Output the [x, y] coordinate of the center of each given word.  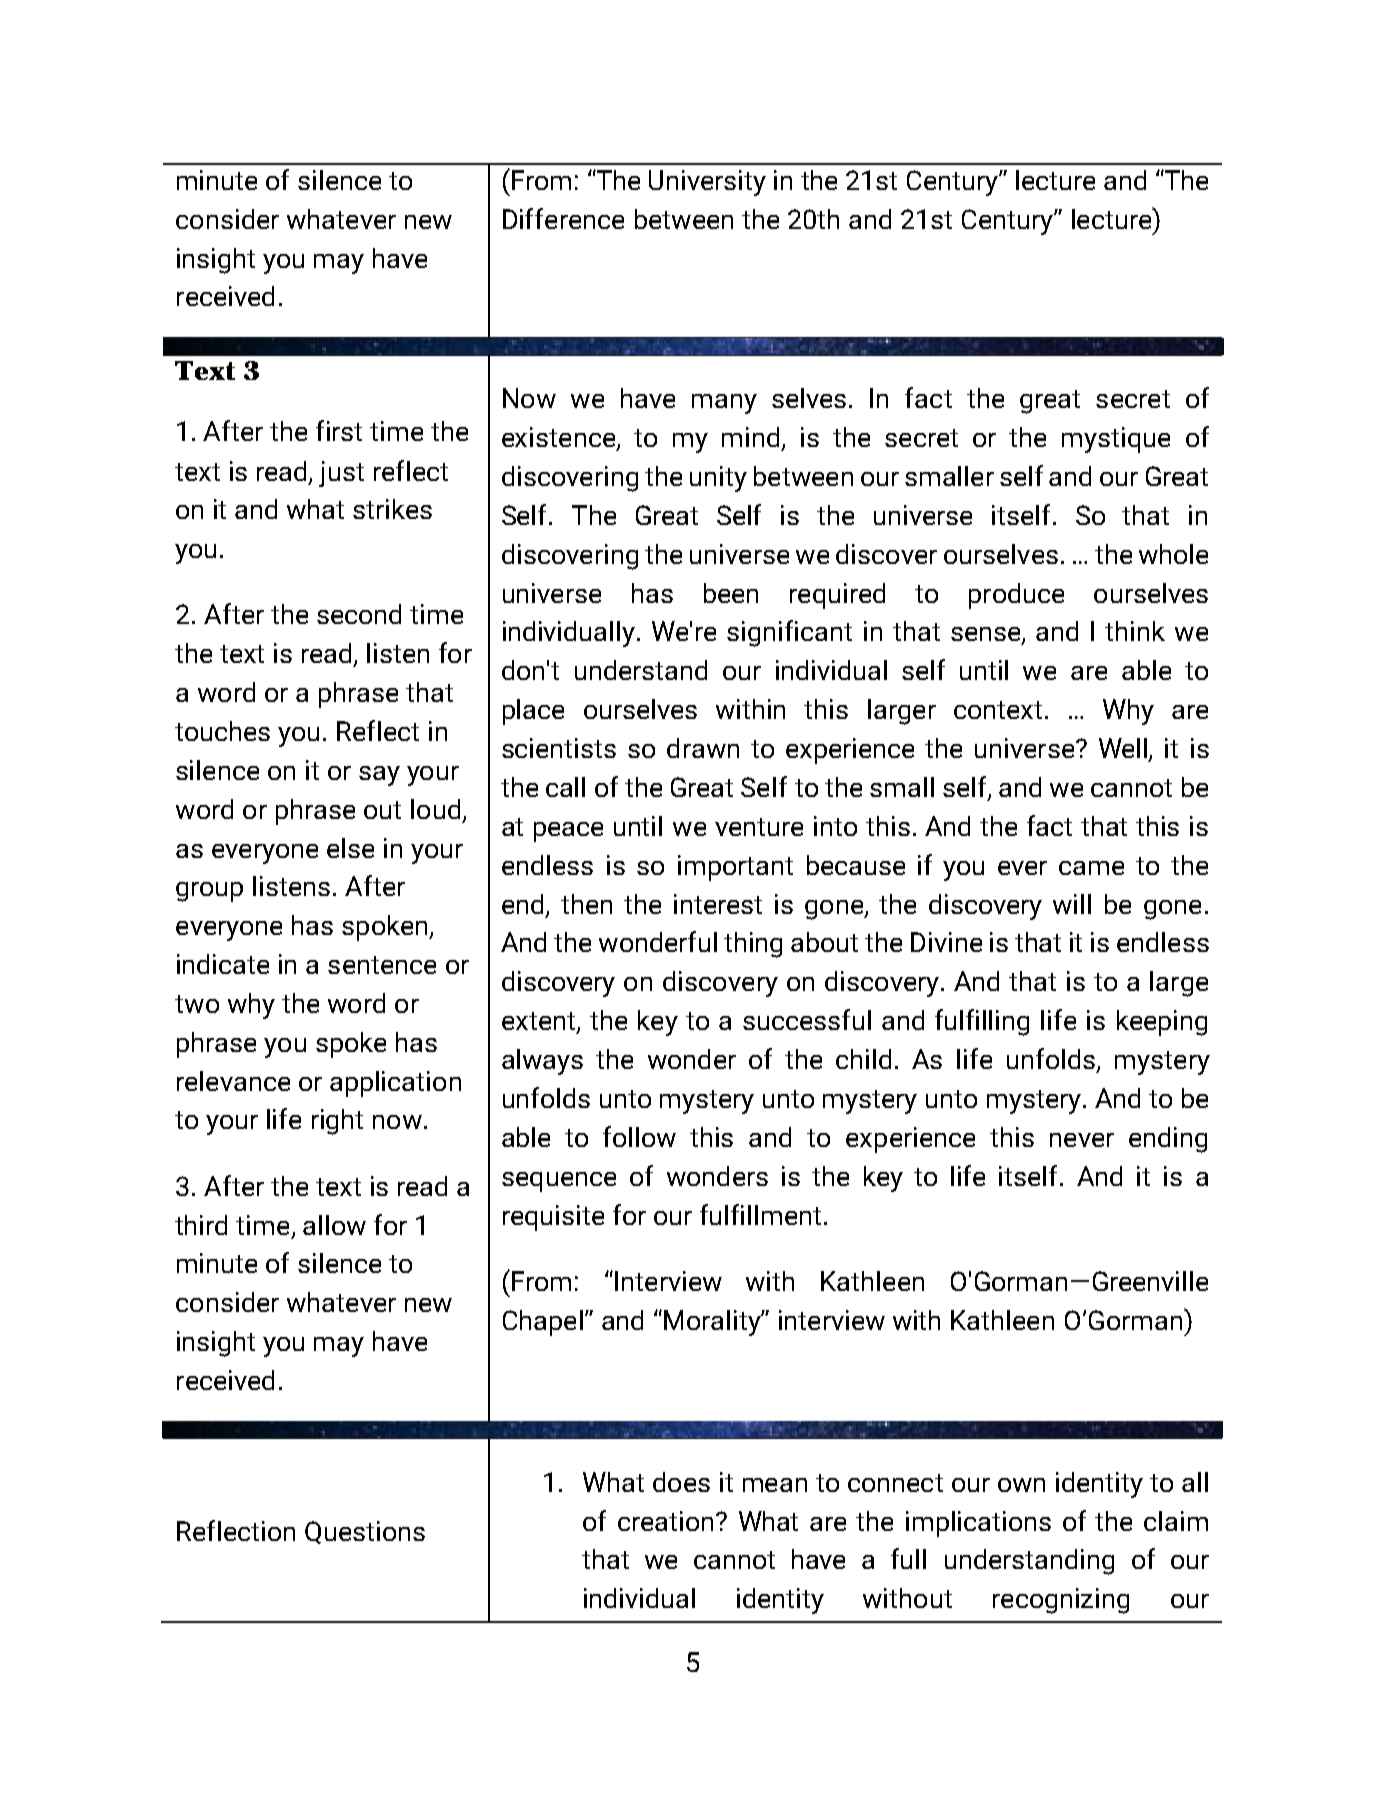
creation [665, 1521]
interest [718, 904]
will [1072, 904]
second [359, 614]
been [731, 593]
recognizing [1061, 1601]
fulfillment [760, 1214]
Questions [365, 1532]
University [707, 183]
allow [334, 1225]
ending [1168, 1140]
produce [1016, 596]
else [350, 848]
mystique [1116, 440]
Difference [563, 218]
